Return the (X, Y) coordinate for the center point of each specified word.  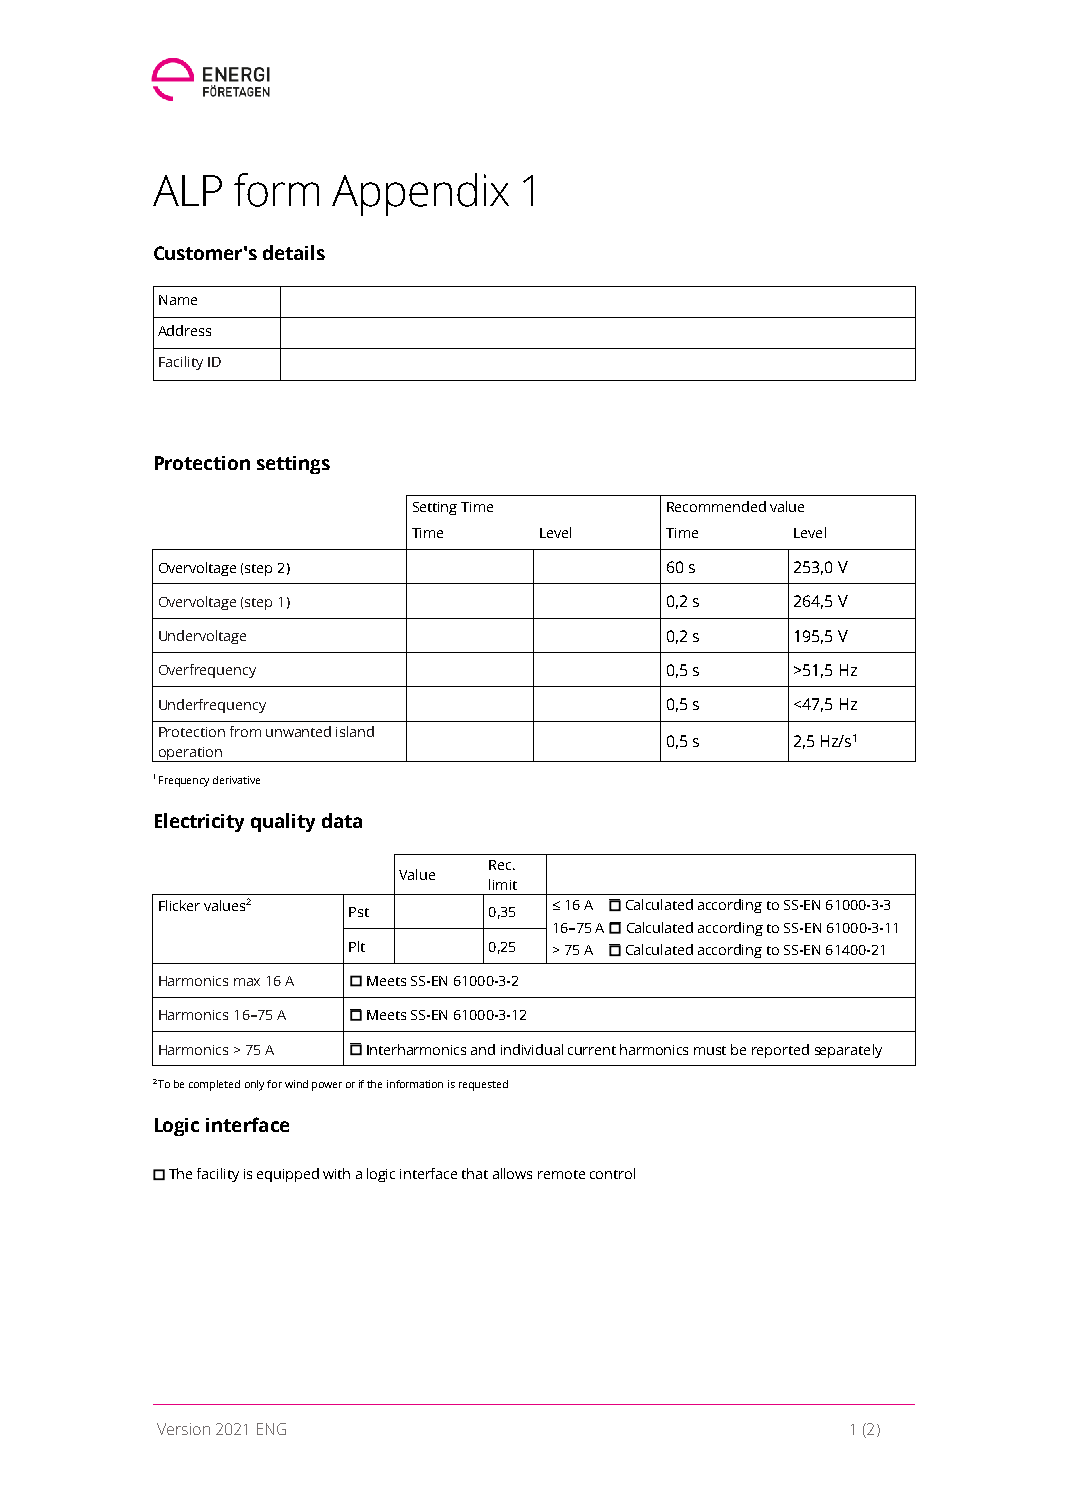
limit (503, 884)
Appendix (420, 194)
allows (512, 1173)
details (294, 252)
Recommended (716, 506)
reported (780, 1051)
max (247, 982)
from (245, 731)
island (355, 731)
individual (532, 1049)
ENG (271, 1429)
